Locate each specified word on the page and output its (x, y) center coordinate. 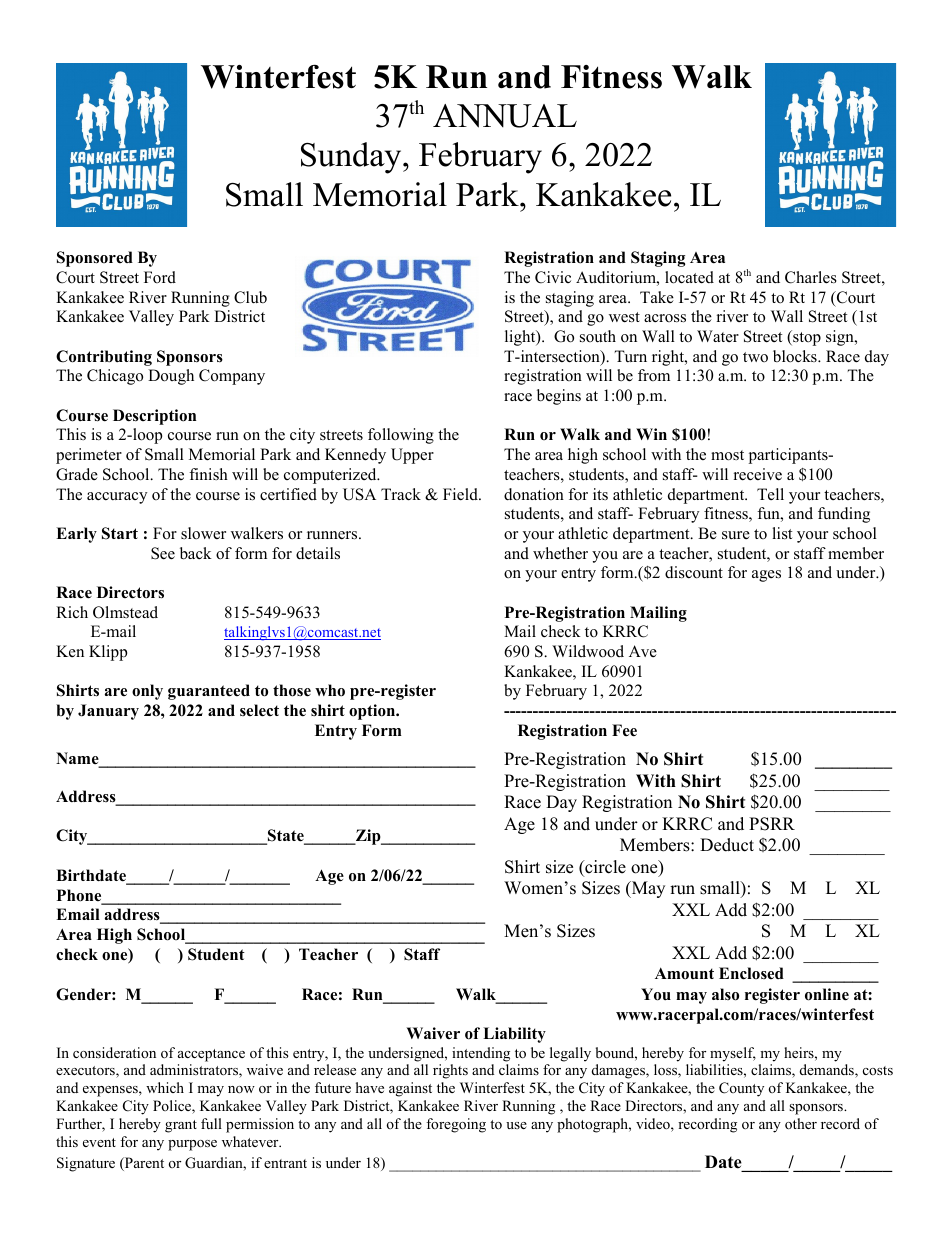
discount (694, 572)
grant (181, 1126)
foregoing (456, 1125)
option (373, 712)
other (801, 1124)
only (147, 692)
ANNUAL (505, 116)
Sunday (352, 158)
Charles (811, 277)
